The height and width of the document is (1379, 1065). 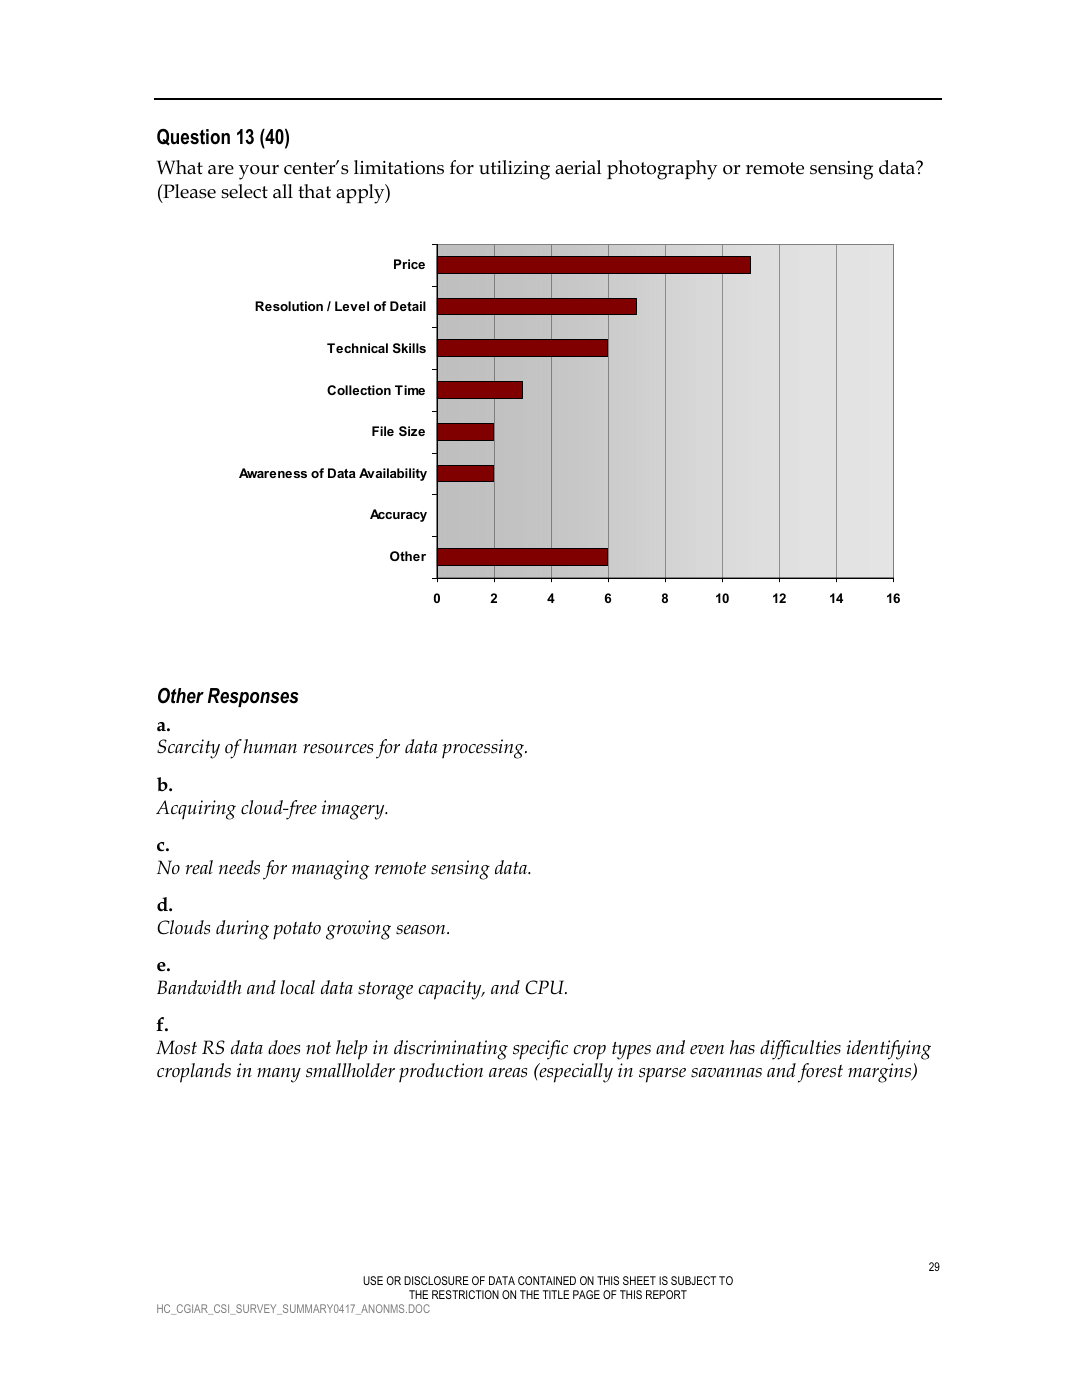 I want to click on your, so click(x=259, y=172).
